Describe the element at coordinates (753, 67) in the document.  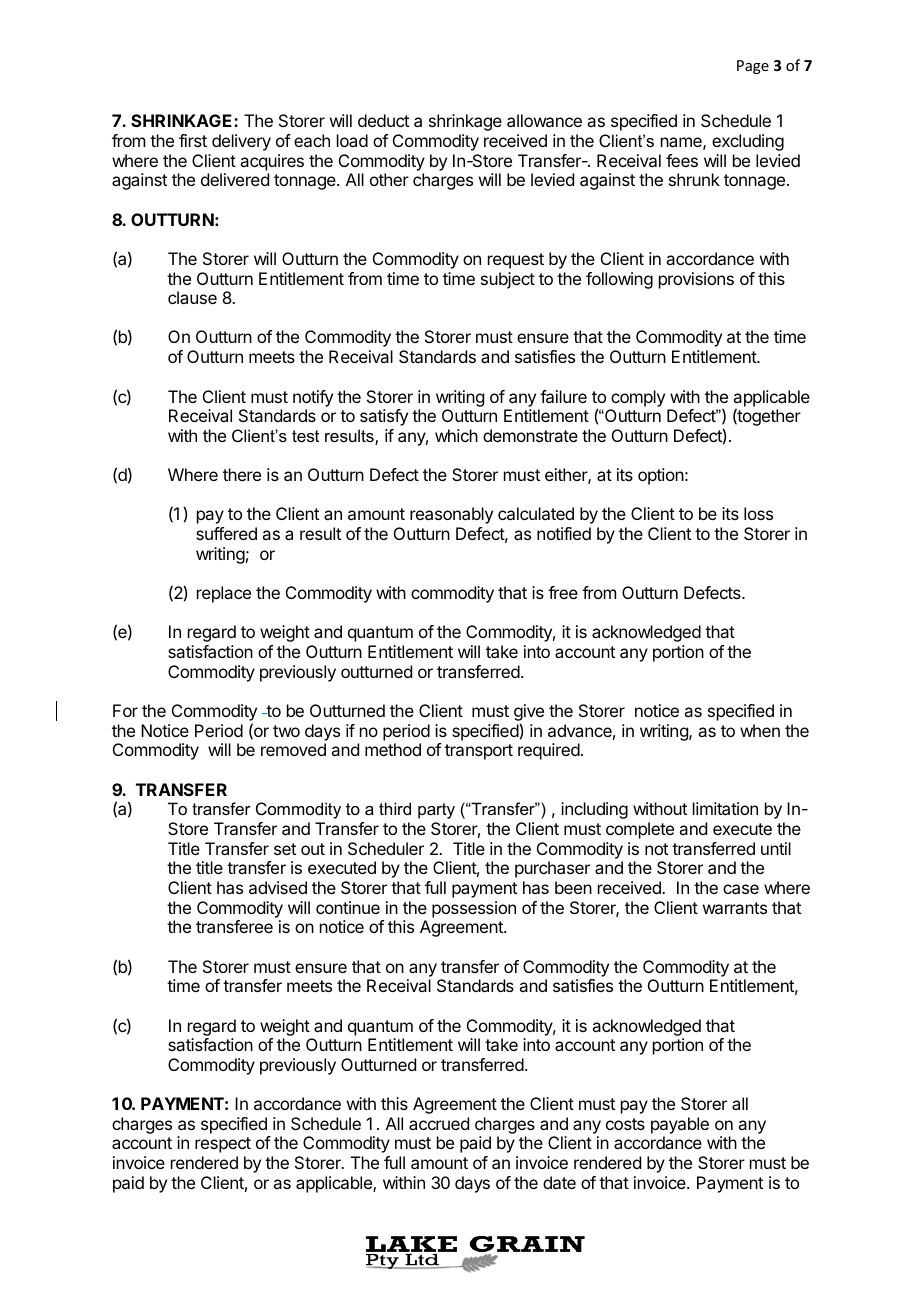
I see `Page` at that location.
